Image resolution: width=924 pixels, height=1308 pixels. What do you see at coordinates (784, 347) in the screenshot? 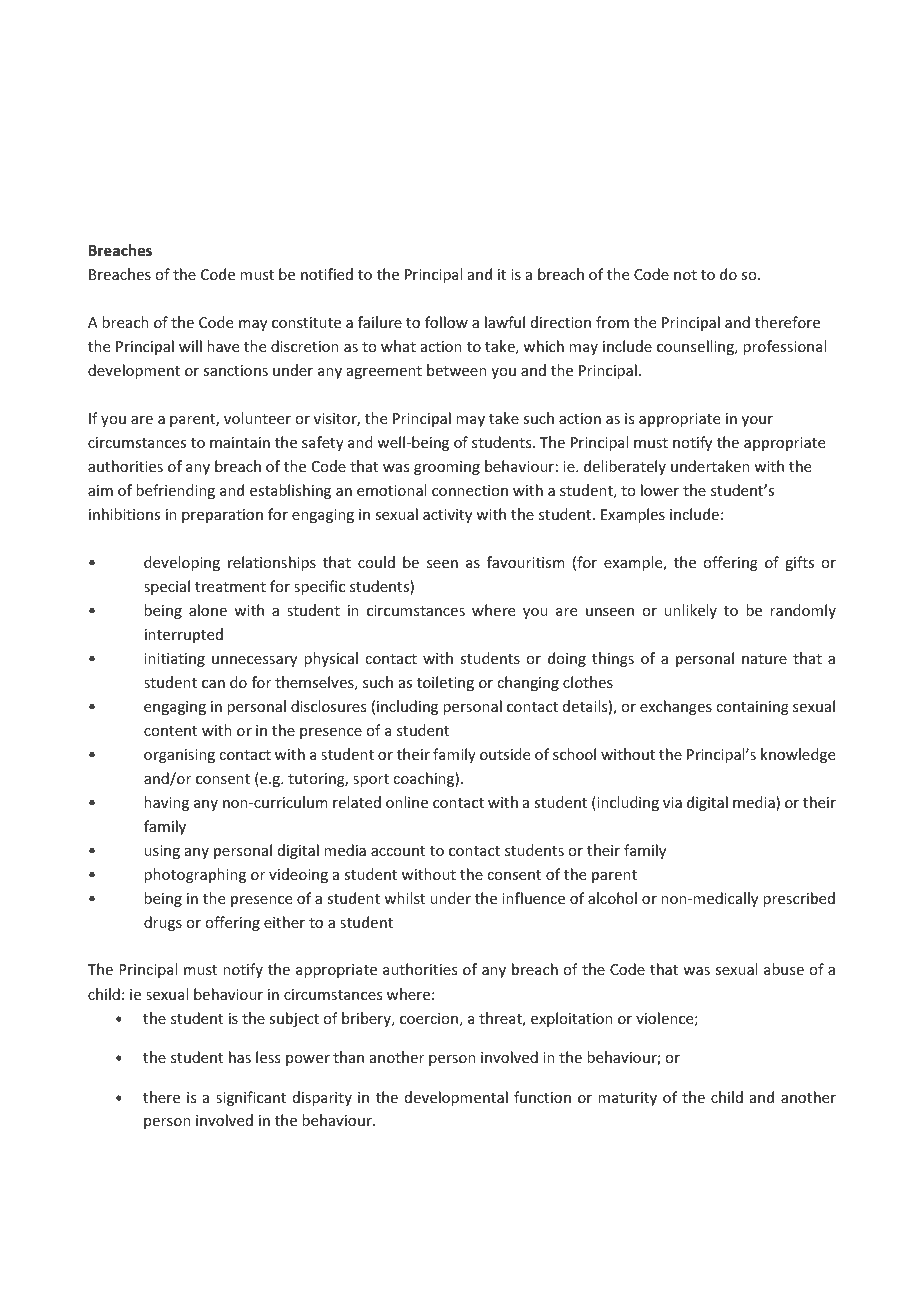
I see `professional` at bounding box center [784, 347].
